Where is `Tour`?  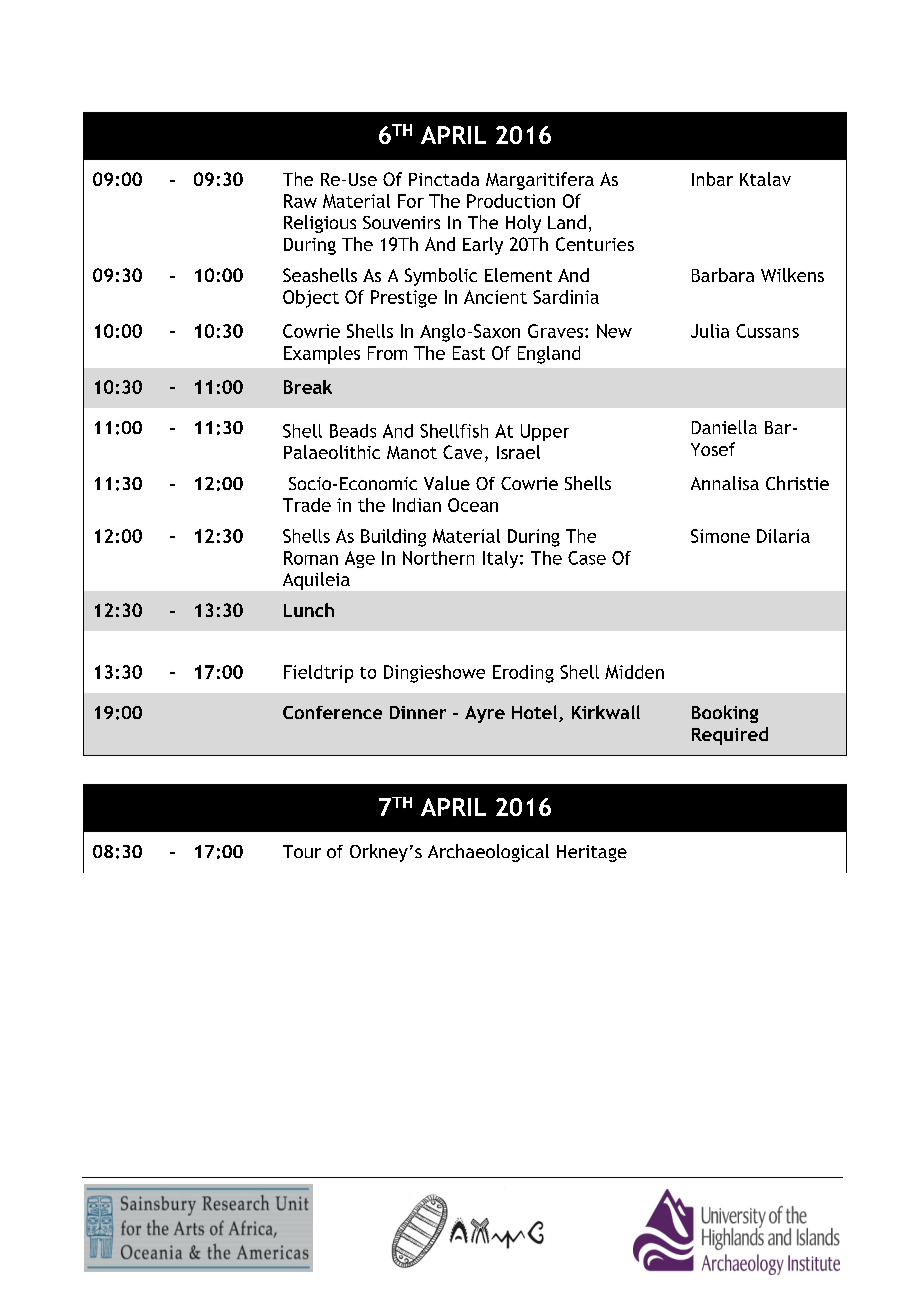
Tour is located at coordinates (302, 851).
